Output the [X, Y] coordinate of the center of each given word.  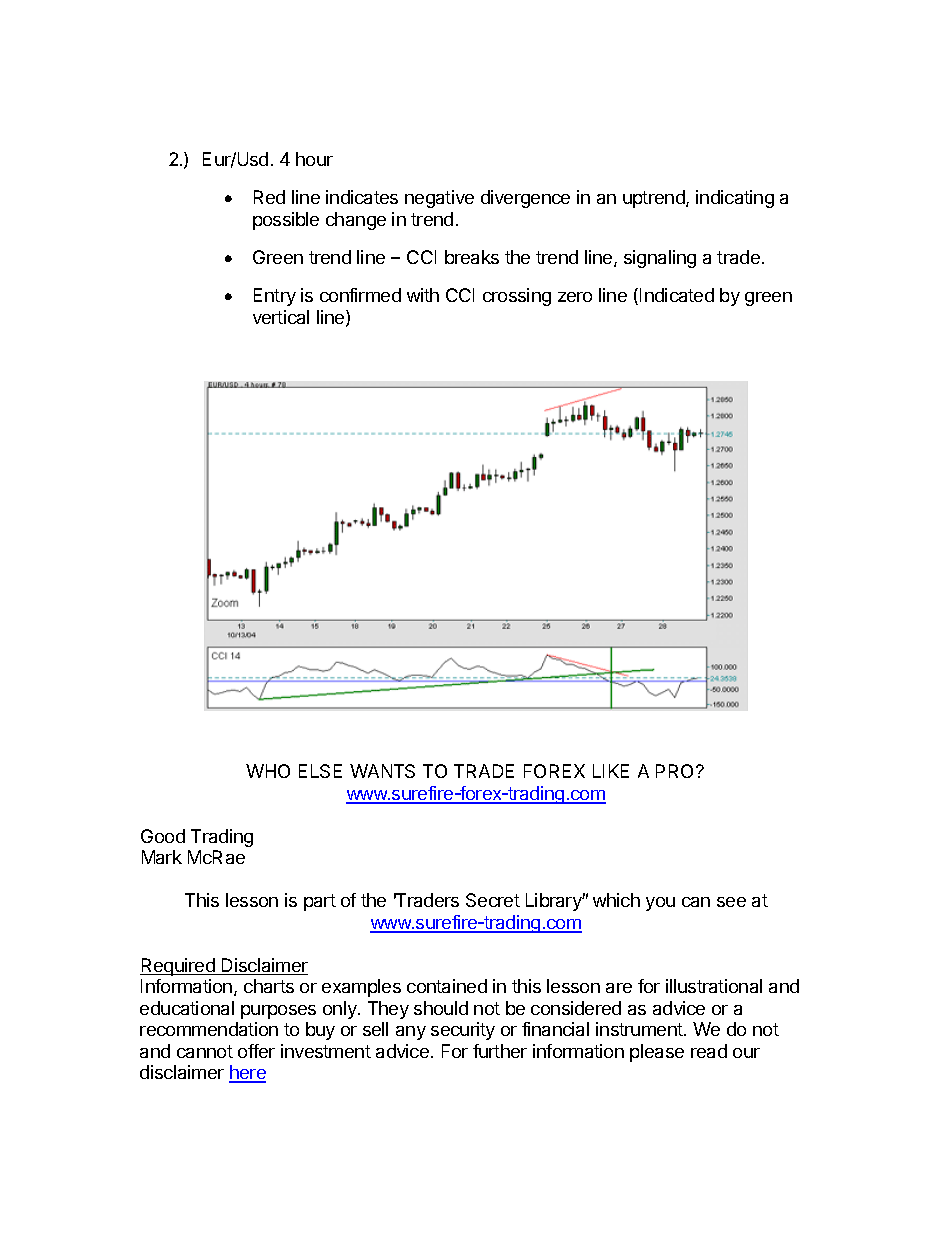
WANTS [382, 771]
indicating [735, 199]
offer [256, 1051]
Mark [162, 857]
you [660, 904]
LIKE [611, 771]
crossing [517, 297]
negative [439, 199]
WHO [268, 771]
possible [286, 221]
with [423, 295]
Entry [275, 297]
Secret [493, 900]
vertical [281, 317]
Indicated [677, 295]
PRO [676, 771]
